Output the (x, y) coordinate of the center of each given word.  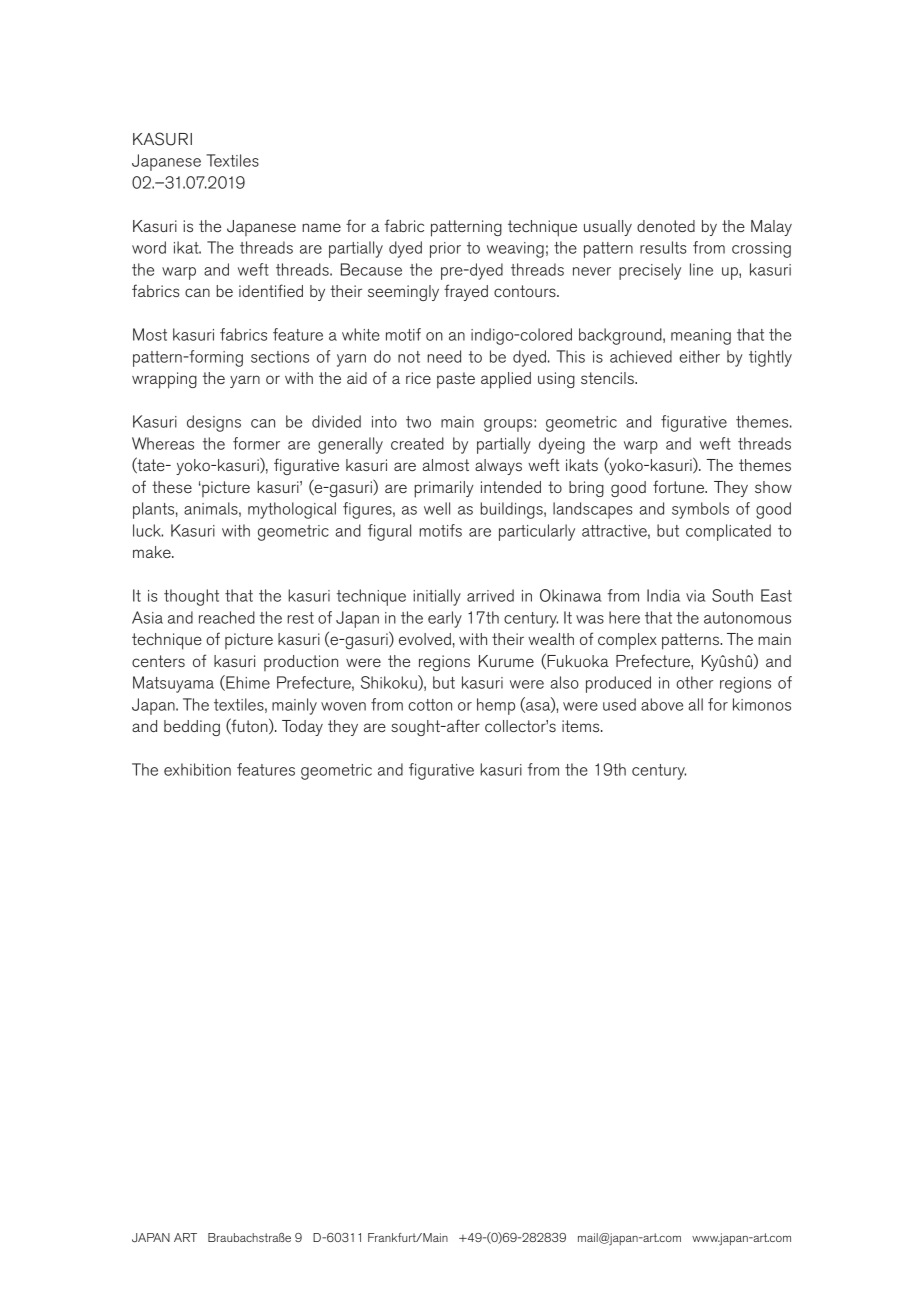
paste (456, 380)
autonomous (747, 618)
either (699, 356)
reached (227, 617)
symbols (700, 510)
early (445, 619)
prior (445, 250)
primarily (444, 489)
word (149, 247)
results (663, 247)
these (172, 487)
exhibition (197, 769)
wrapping (164, 380)
